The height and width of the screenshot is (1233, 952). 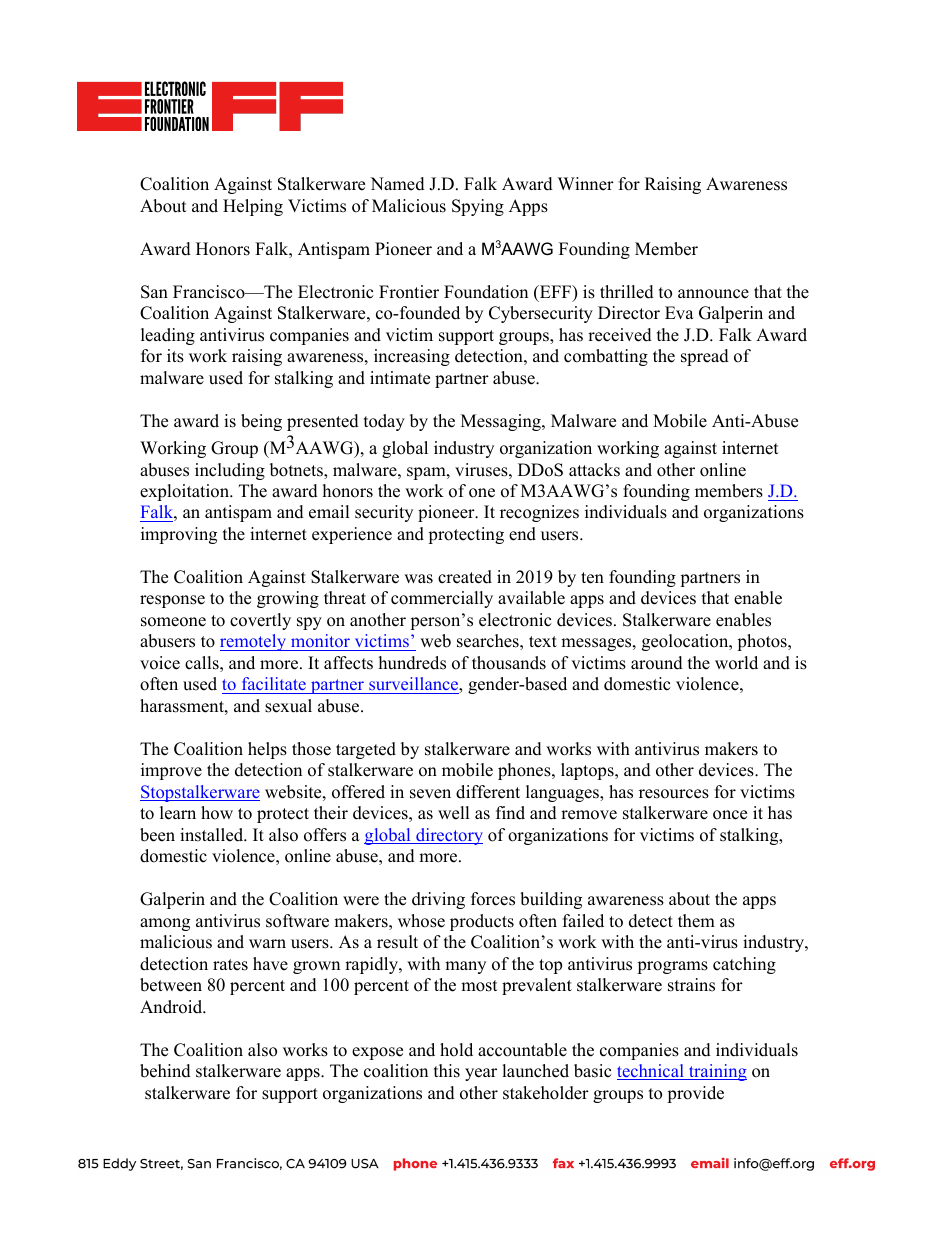 I want to click on this, so click(x=447, y=1071).
